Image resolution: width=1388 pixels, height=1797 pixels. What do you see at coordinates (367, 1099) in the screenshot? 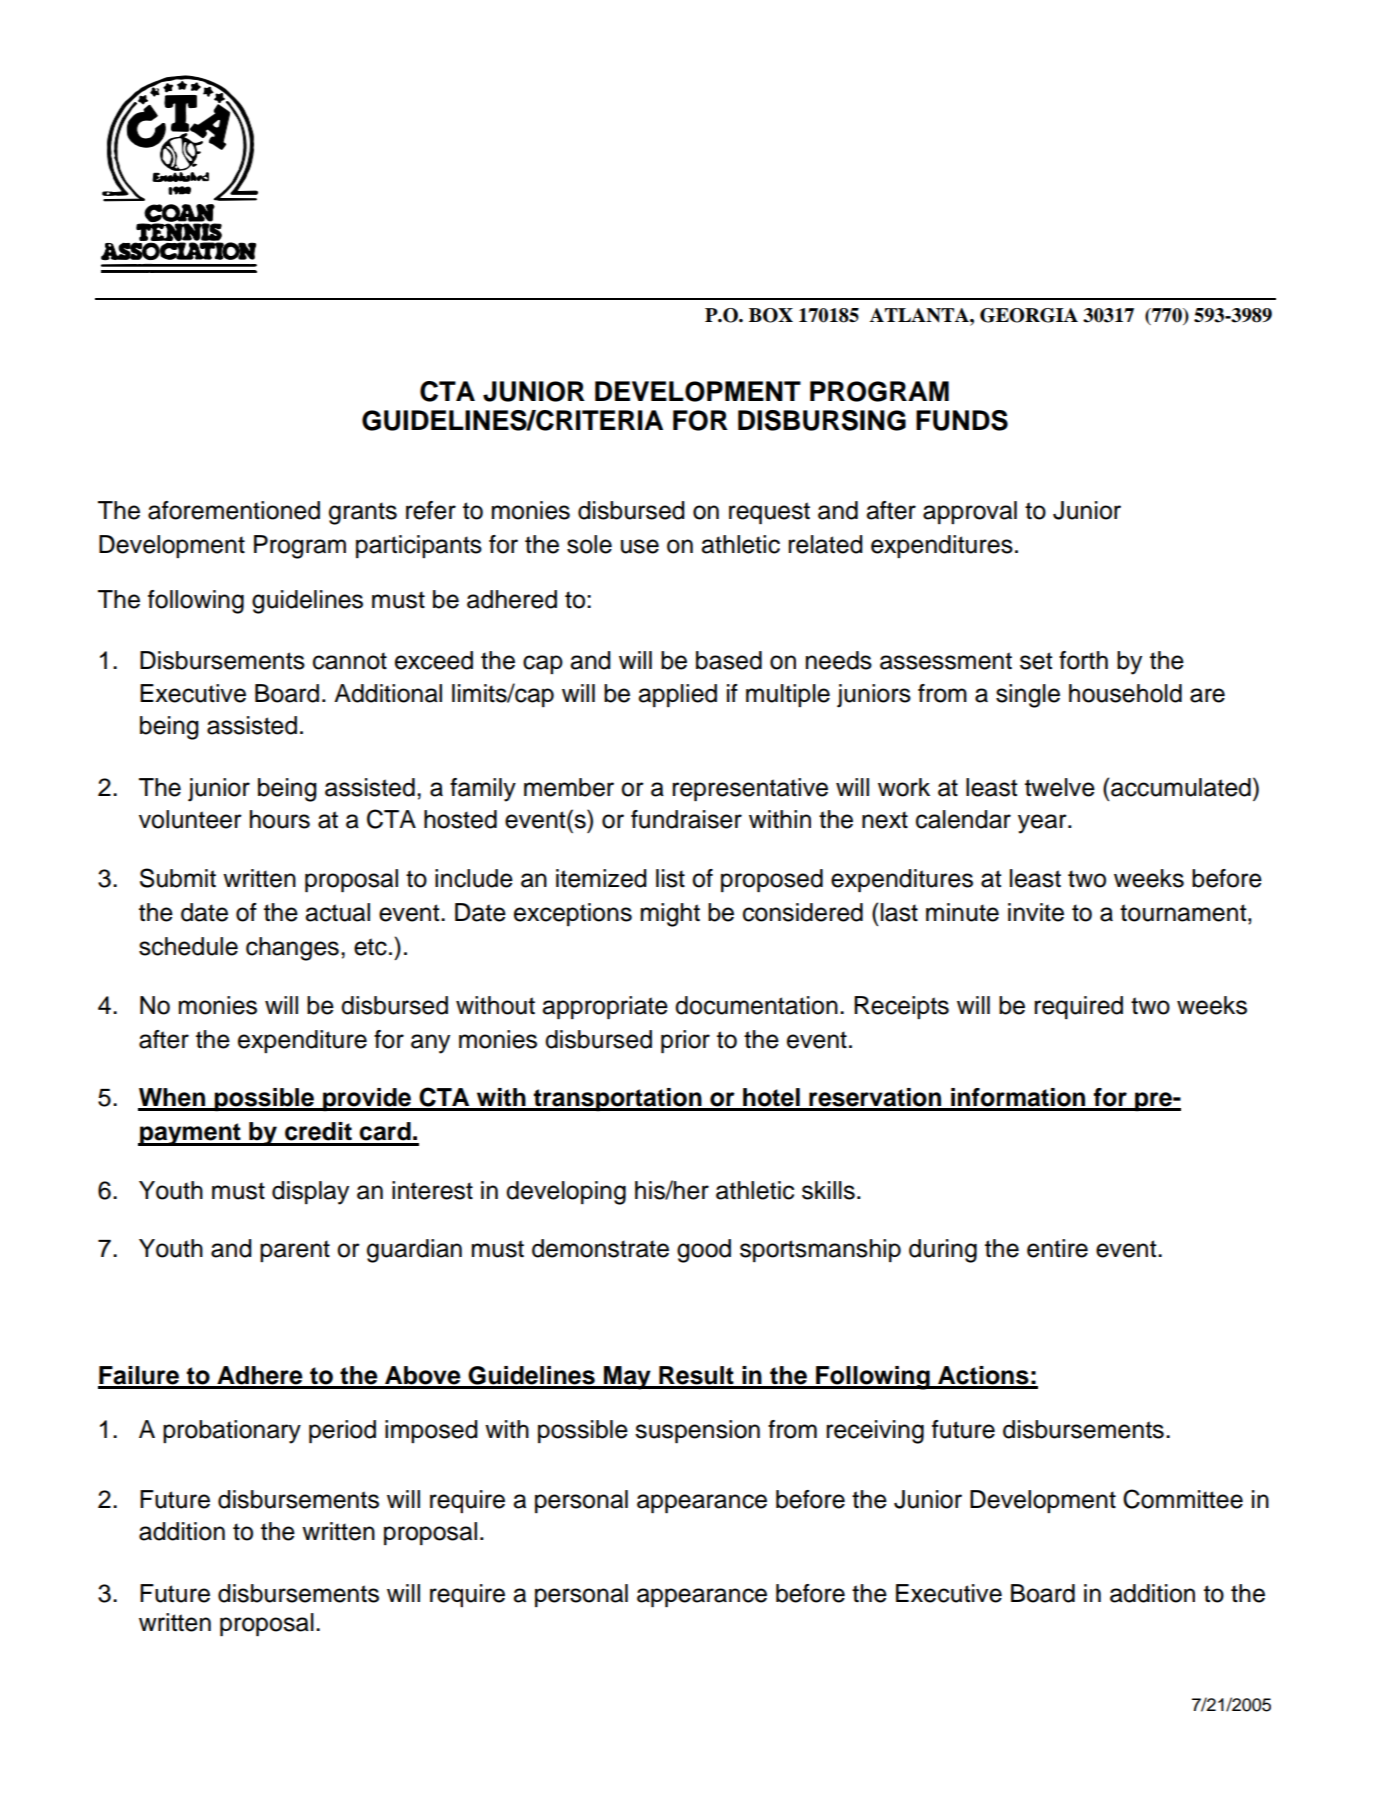
I see `provide` at bounding box center [367, 1099].
